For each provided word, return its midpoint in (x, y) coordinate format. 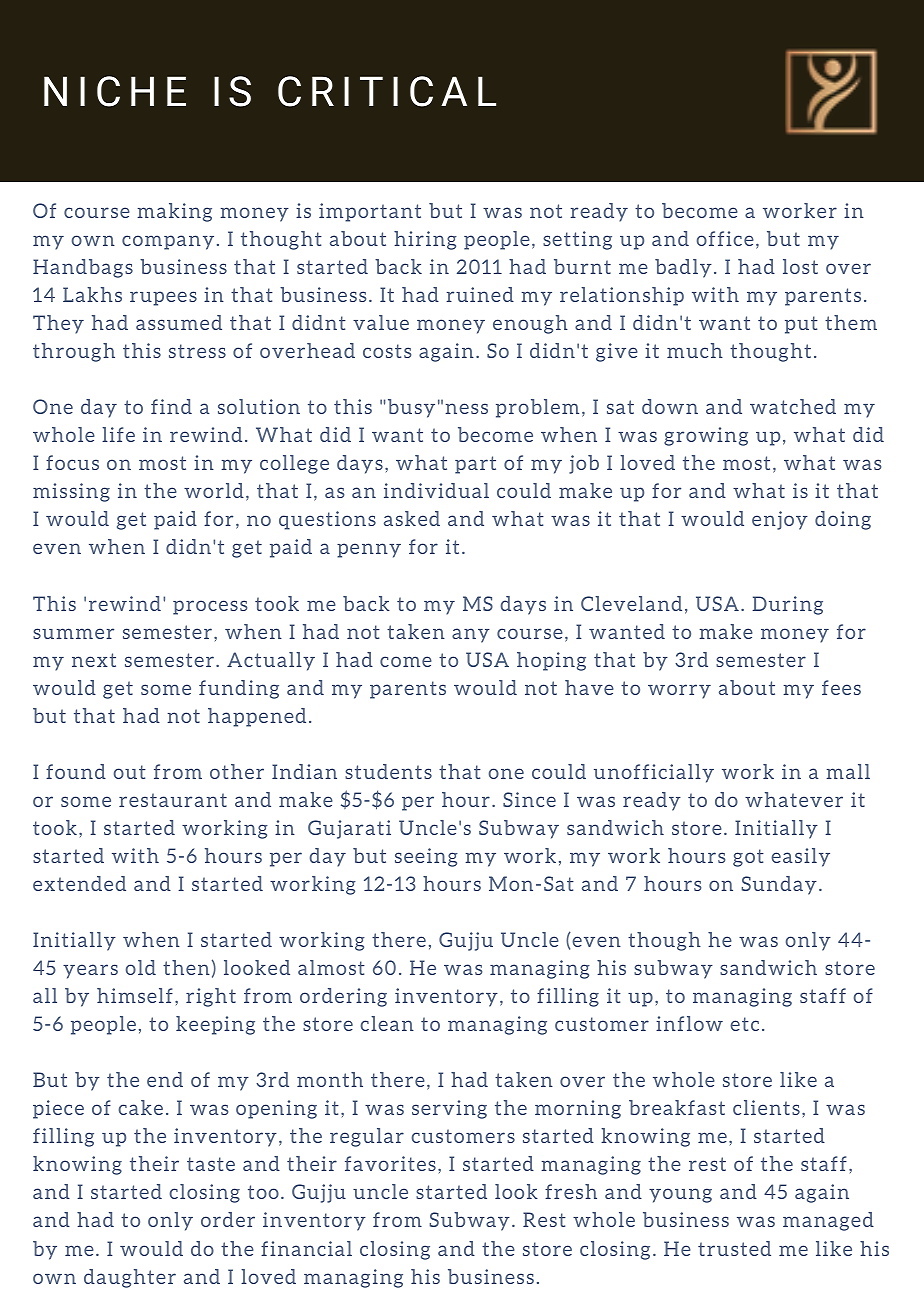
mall (848, 771)
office (725, 238)
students (388, 771)
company (168, 242)
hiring (425, 240)
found (76, 771)
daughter (130, 1278)
